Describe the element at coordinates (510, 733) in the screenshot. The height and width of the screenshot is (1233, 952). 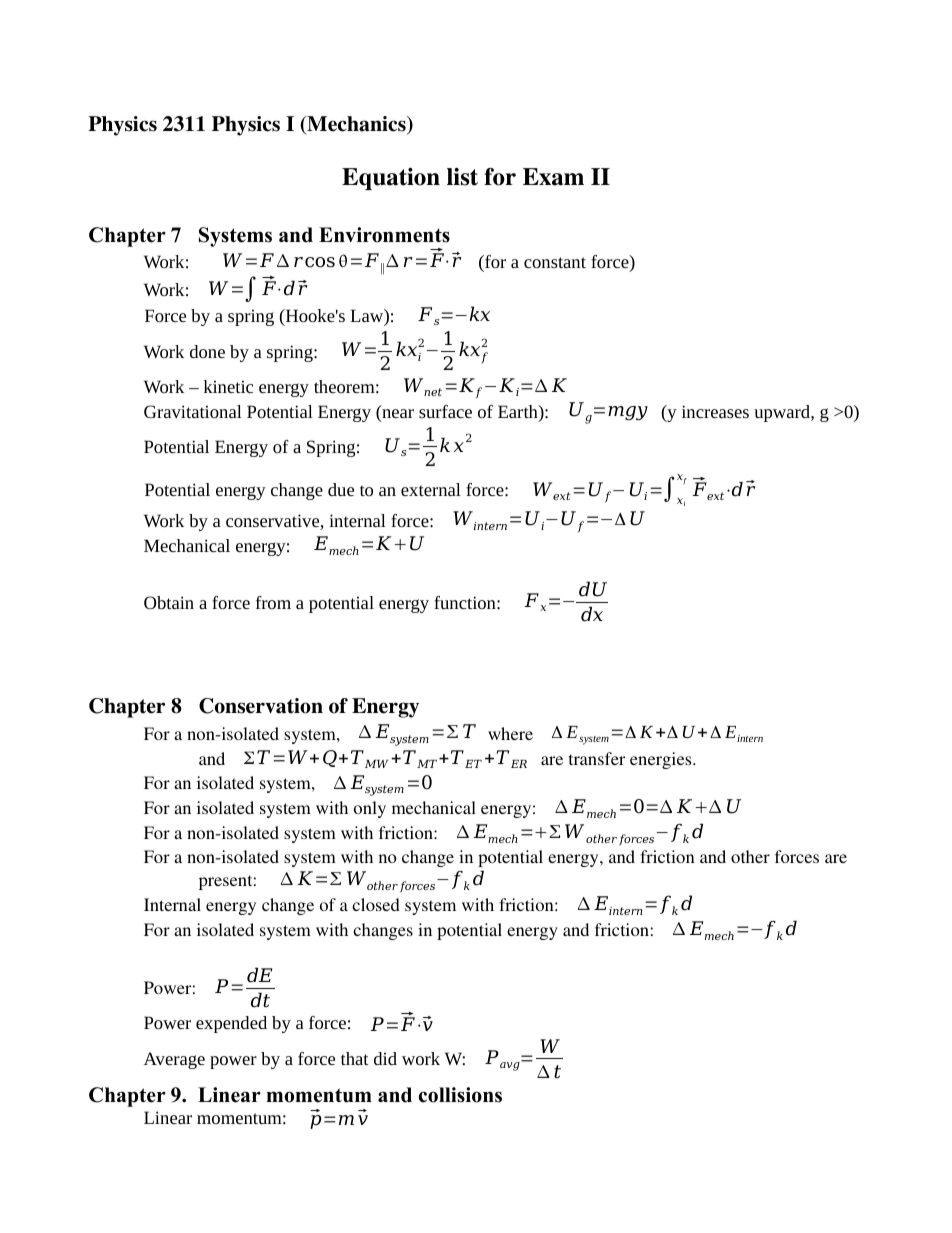
I see `where` at that location.
